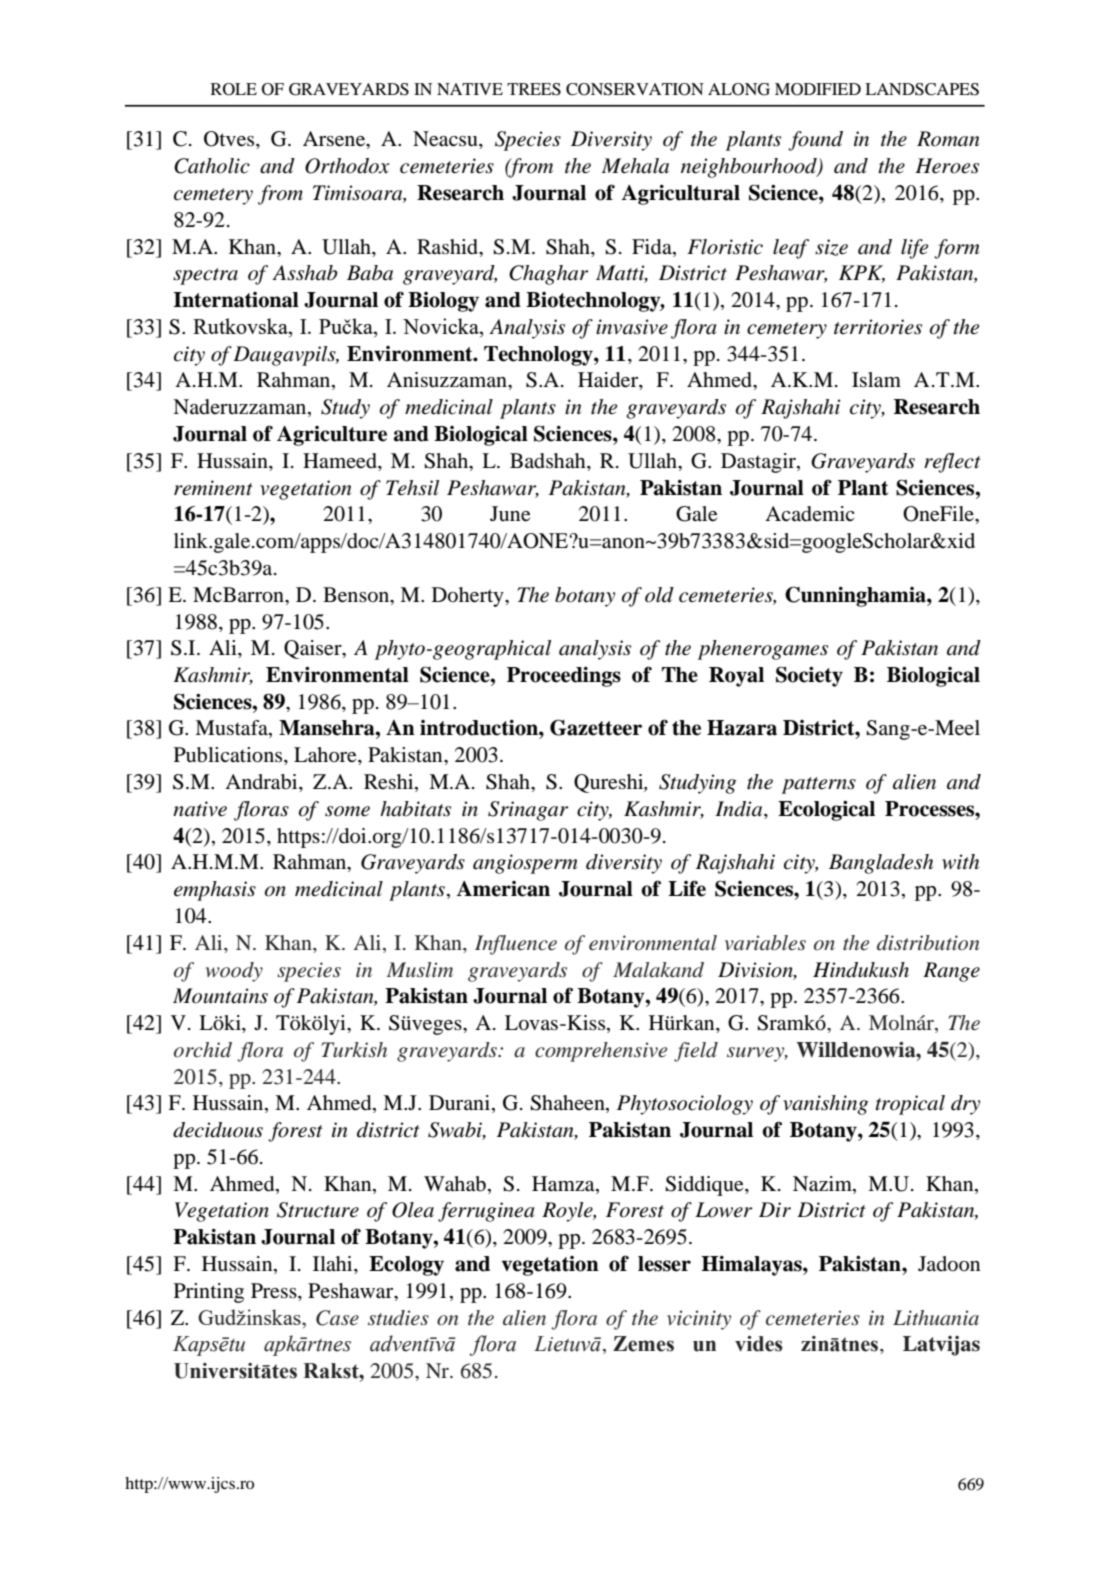 This page has width=1106, height=1571. I want to click on invasive, so click(632, 327).
